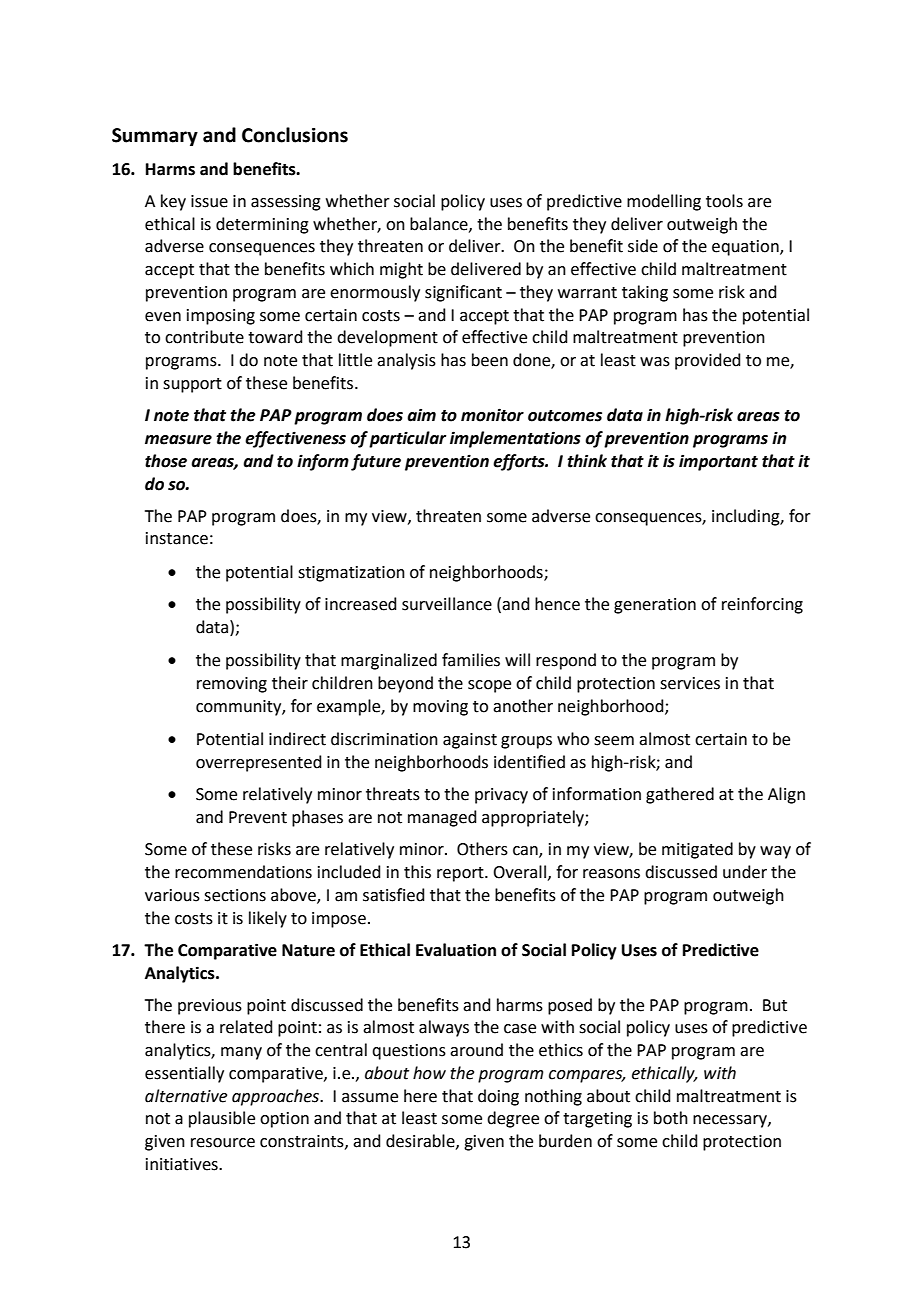  What do you see at coordinates (209, 201) in the screenshot?
I see `issue` at bounding box center [209, 201].
